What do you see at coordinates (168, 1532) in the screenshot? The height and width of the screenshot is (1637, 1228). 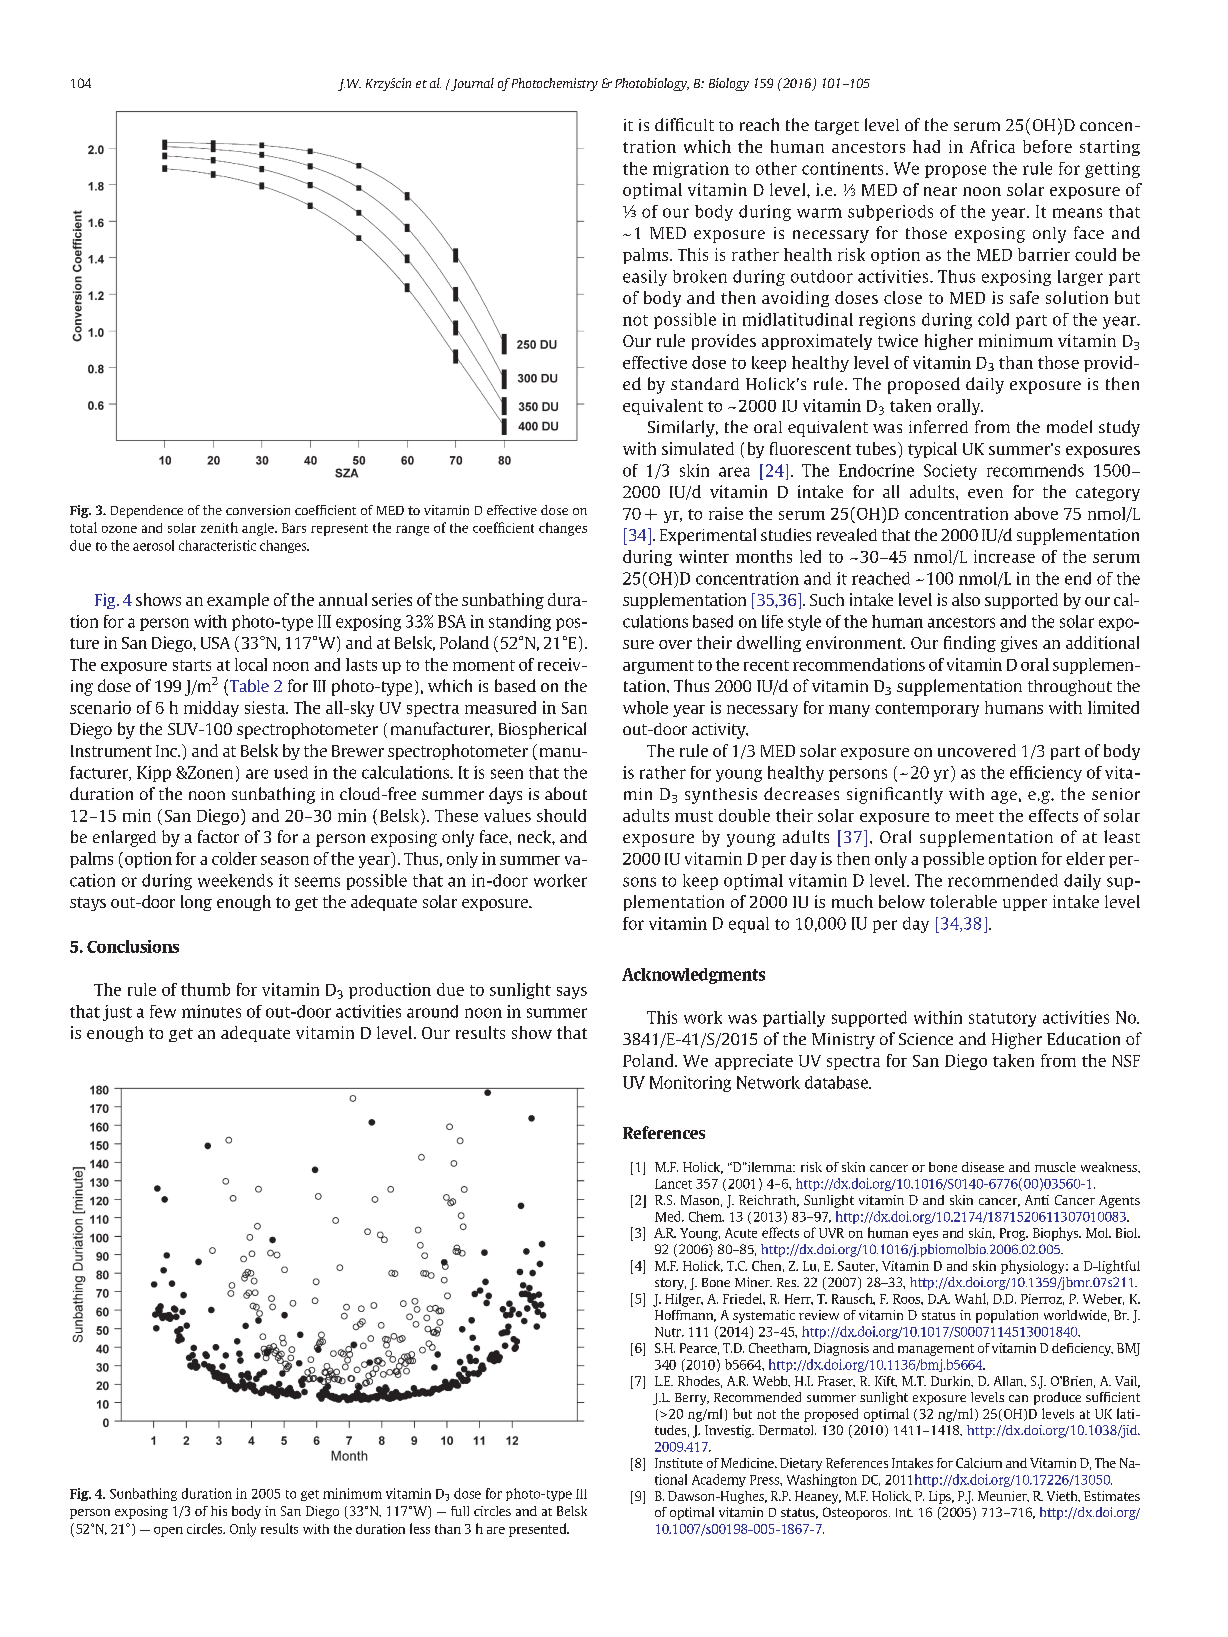 I see `open` at bounding box center [168, 1532].
